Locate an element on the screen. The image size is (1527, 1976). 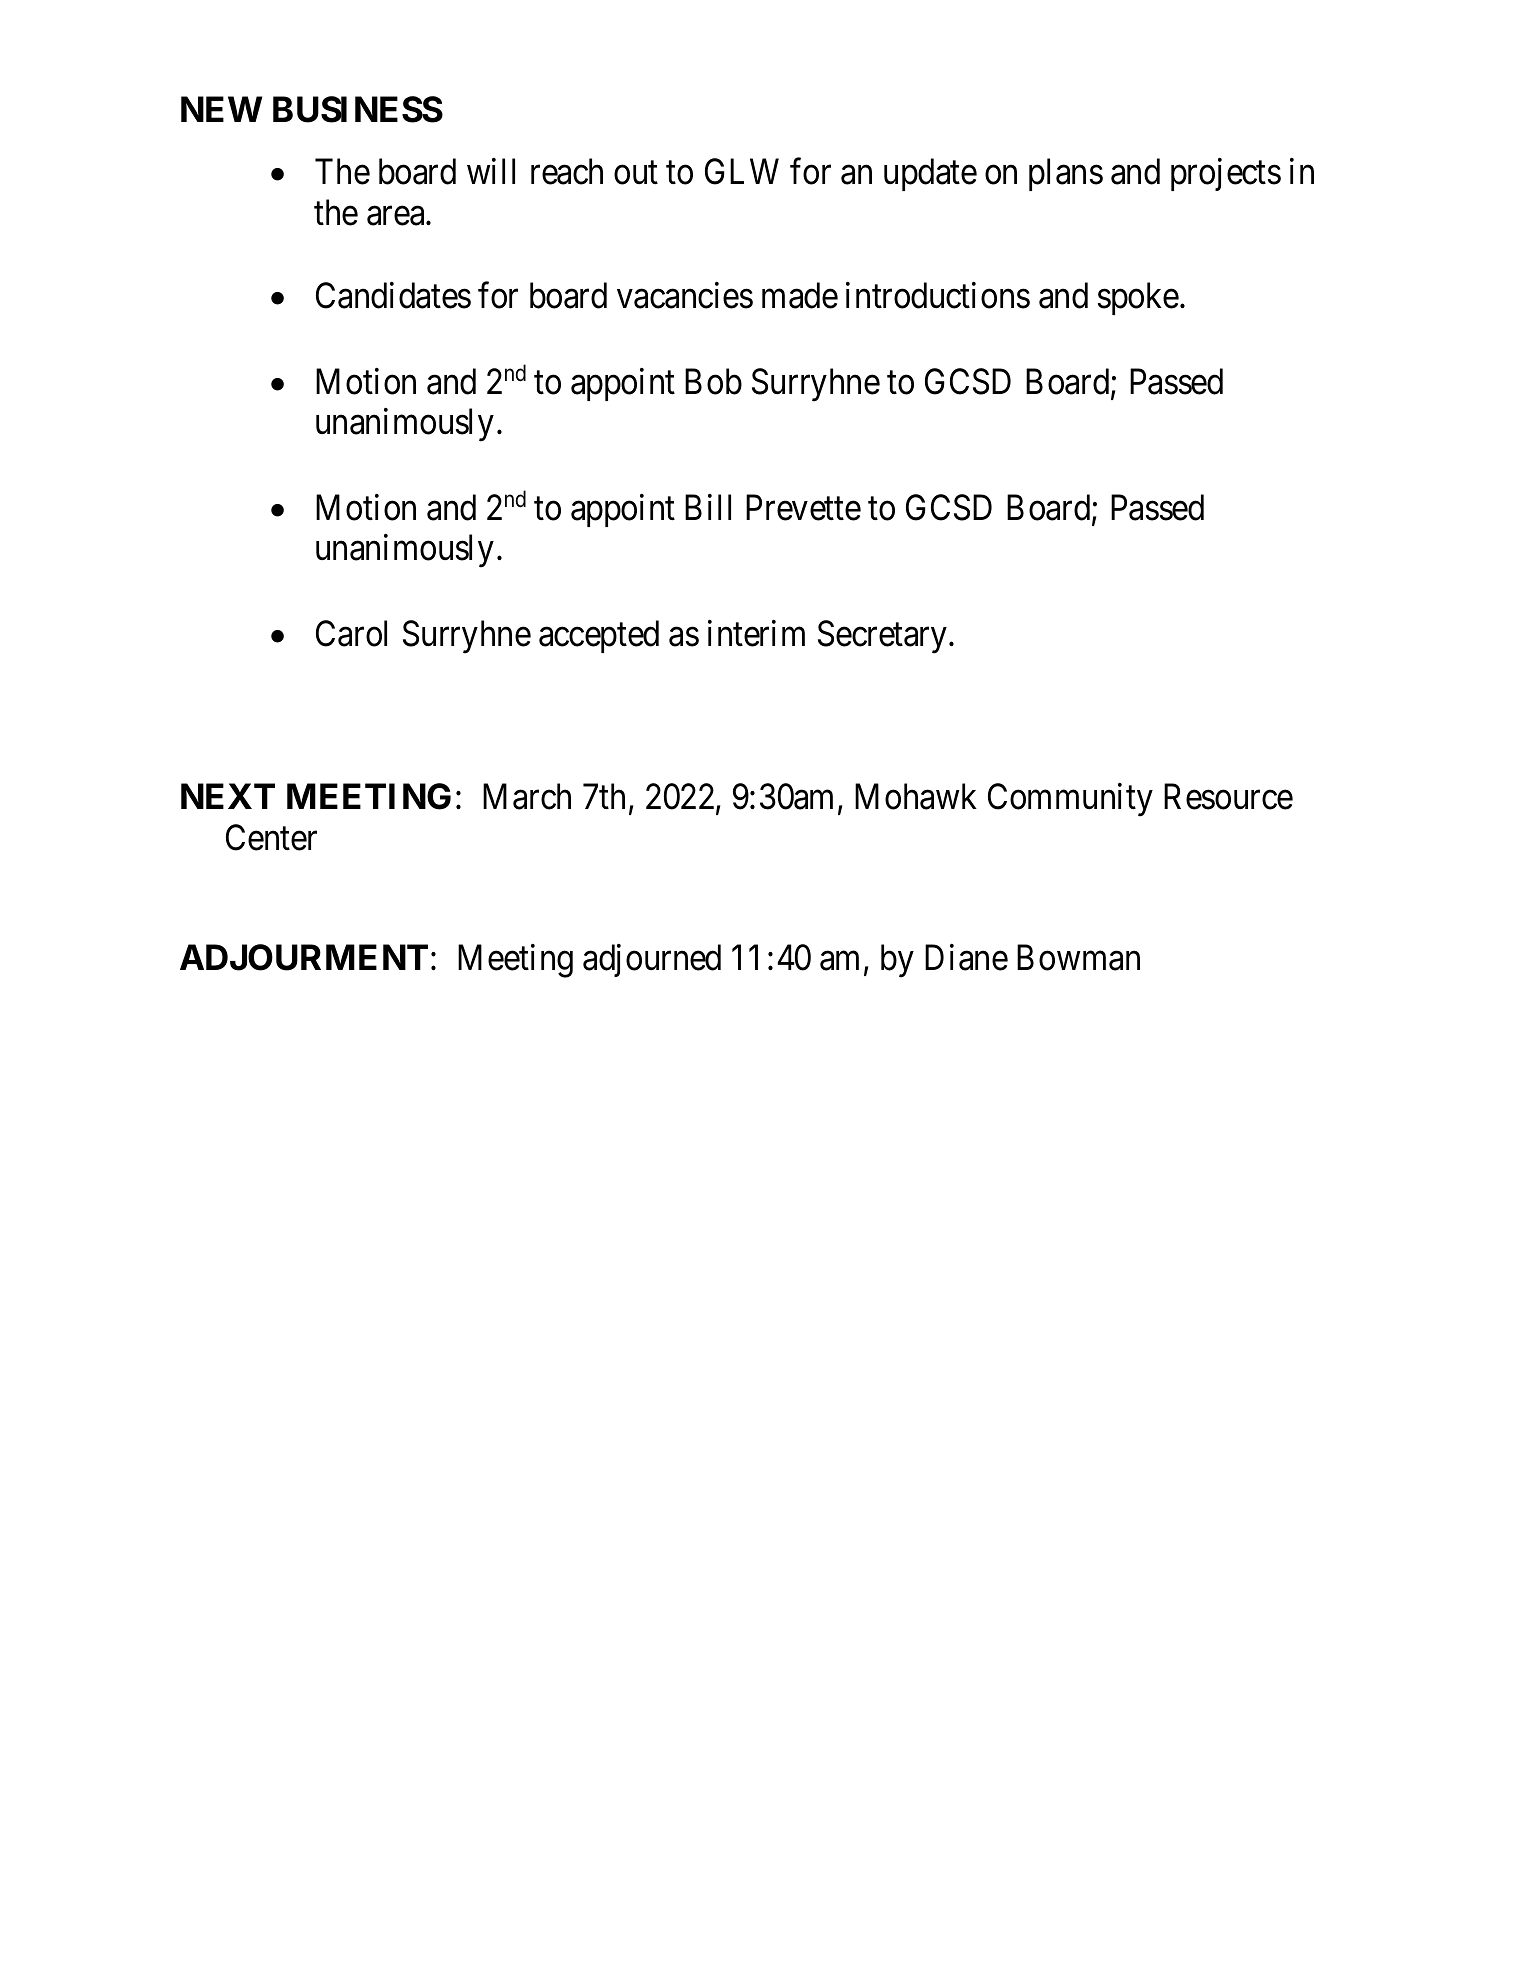
Carol is located at coordinates (351, 633).
